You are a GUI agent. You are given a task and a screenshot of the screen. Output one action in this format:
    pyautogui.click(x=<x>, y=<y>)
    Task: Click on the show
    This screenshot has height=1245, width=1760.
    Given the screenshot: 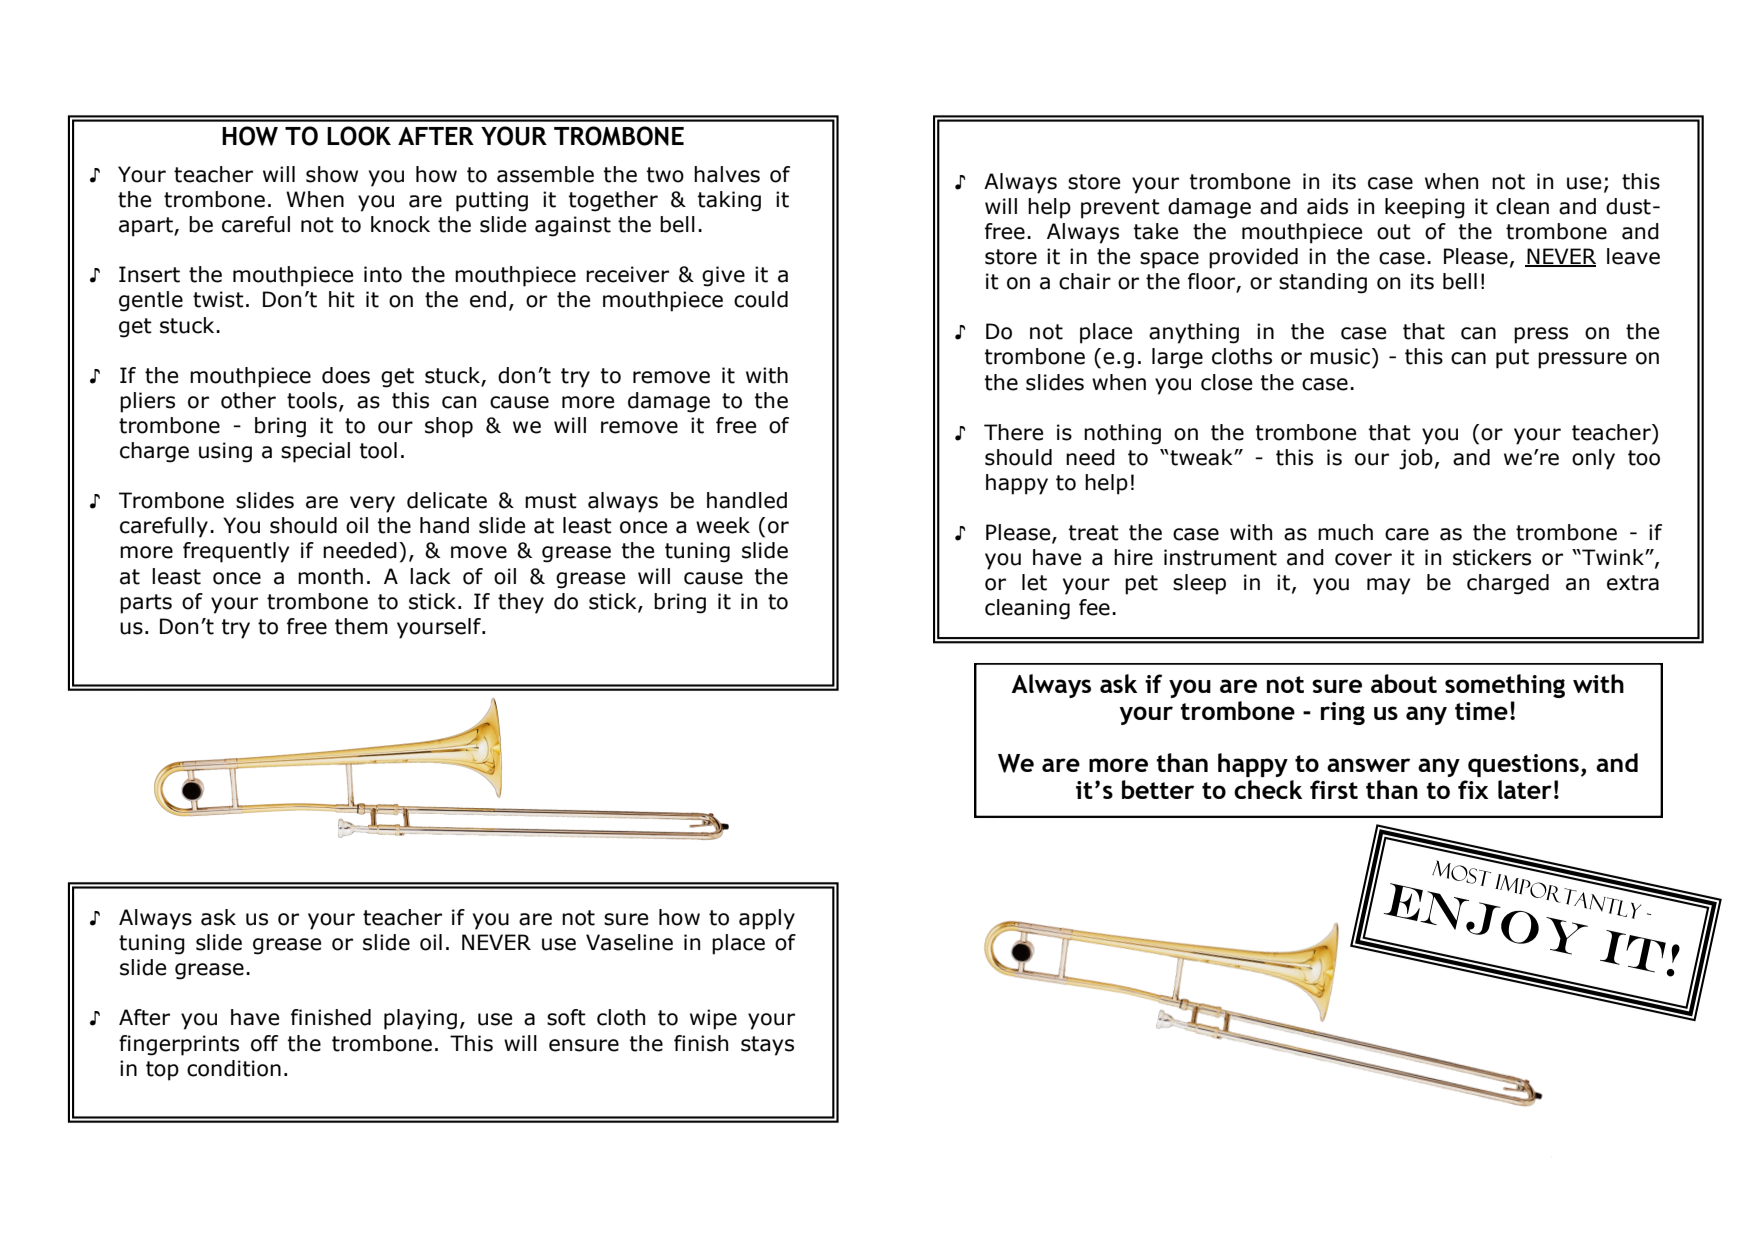 What is the action you would take?
    pyautogui.click(x=332, y=174)
